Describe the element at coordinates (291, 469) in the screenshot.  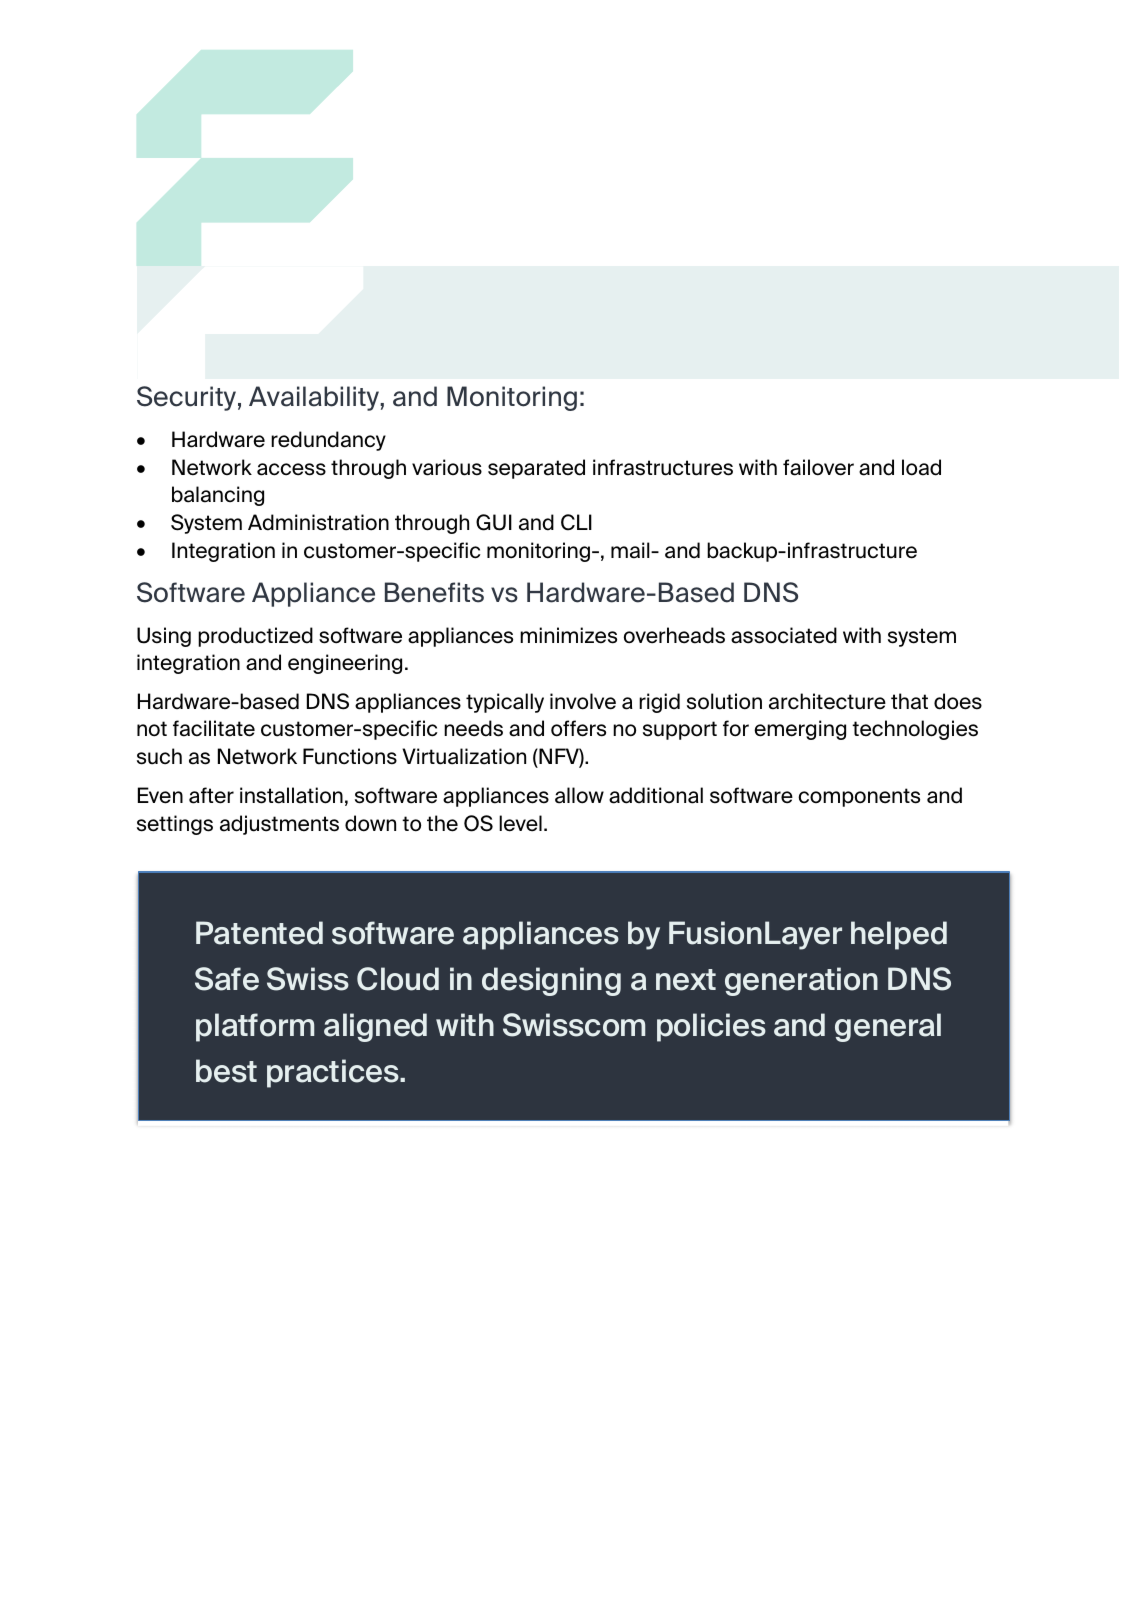
I see `access` at that location.
